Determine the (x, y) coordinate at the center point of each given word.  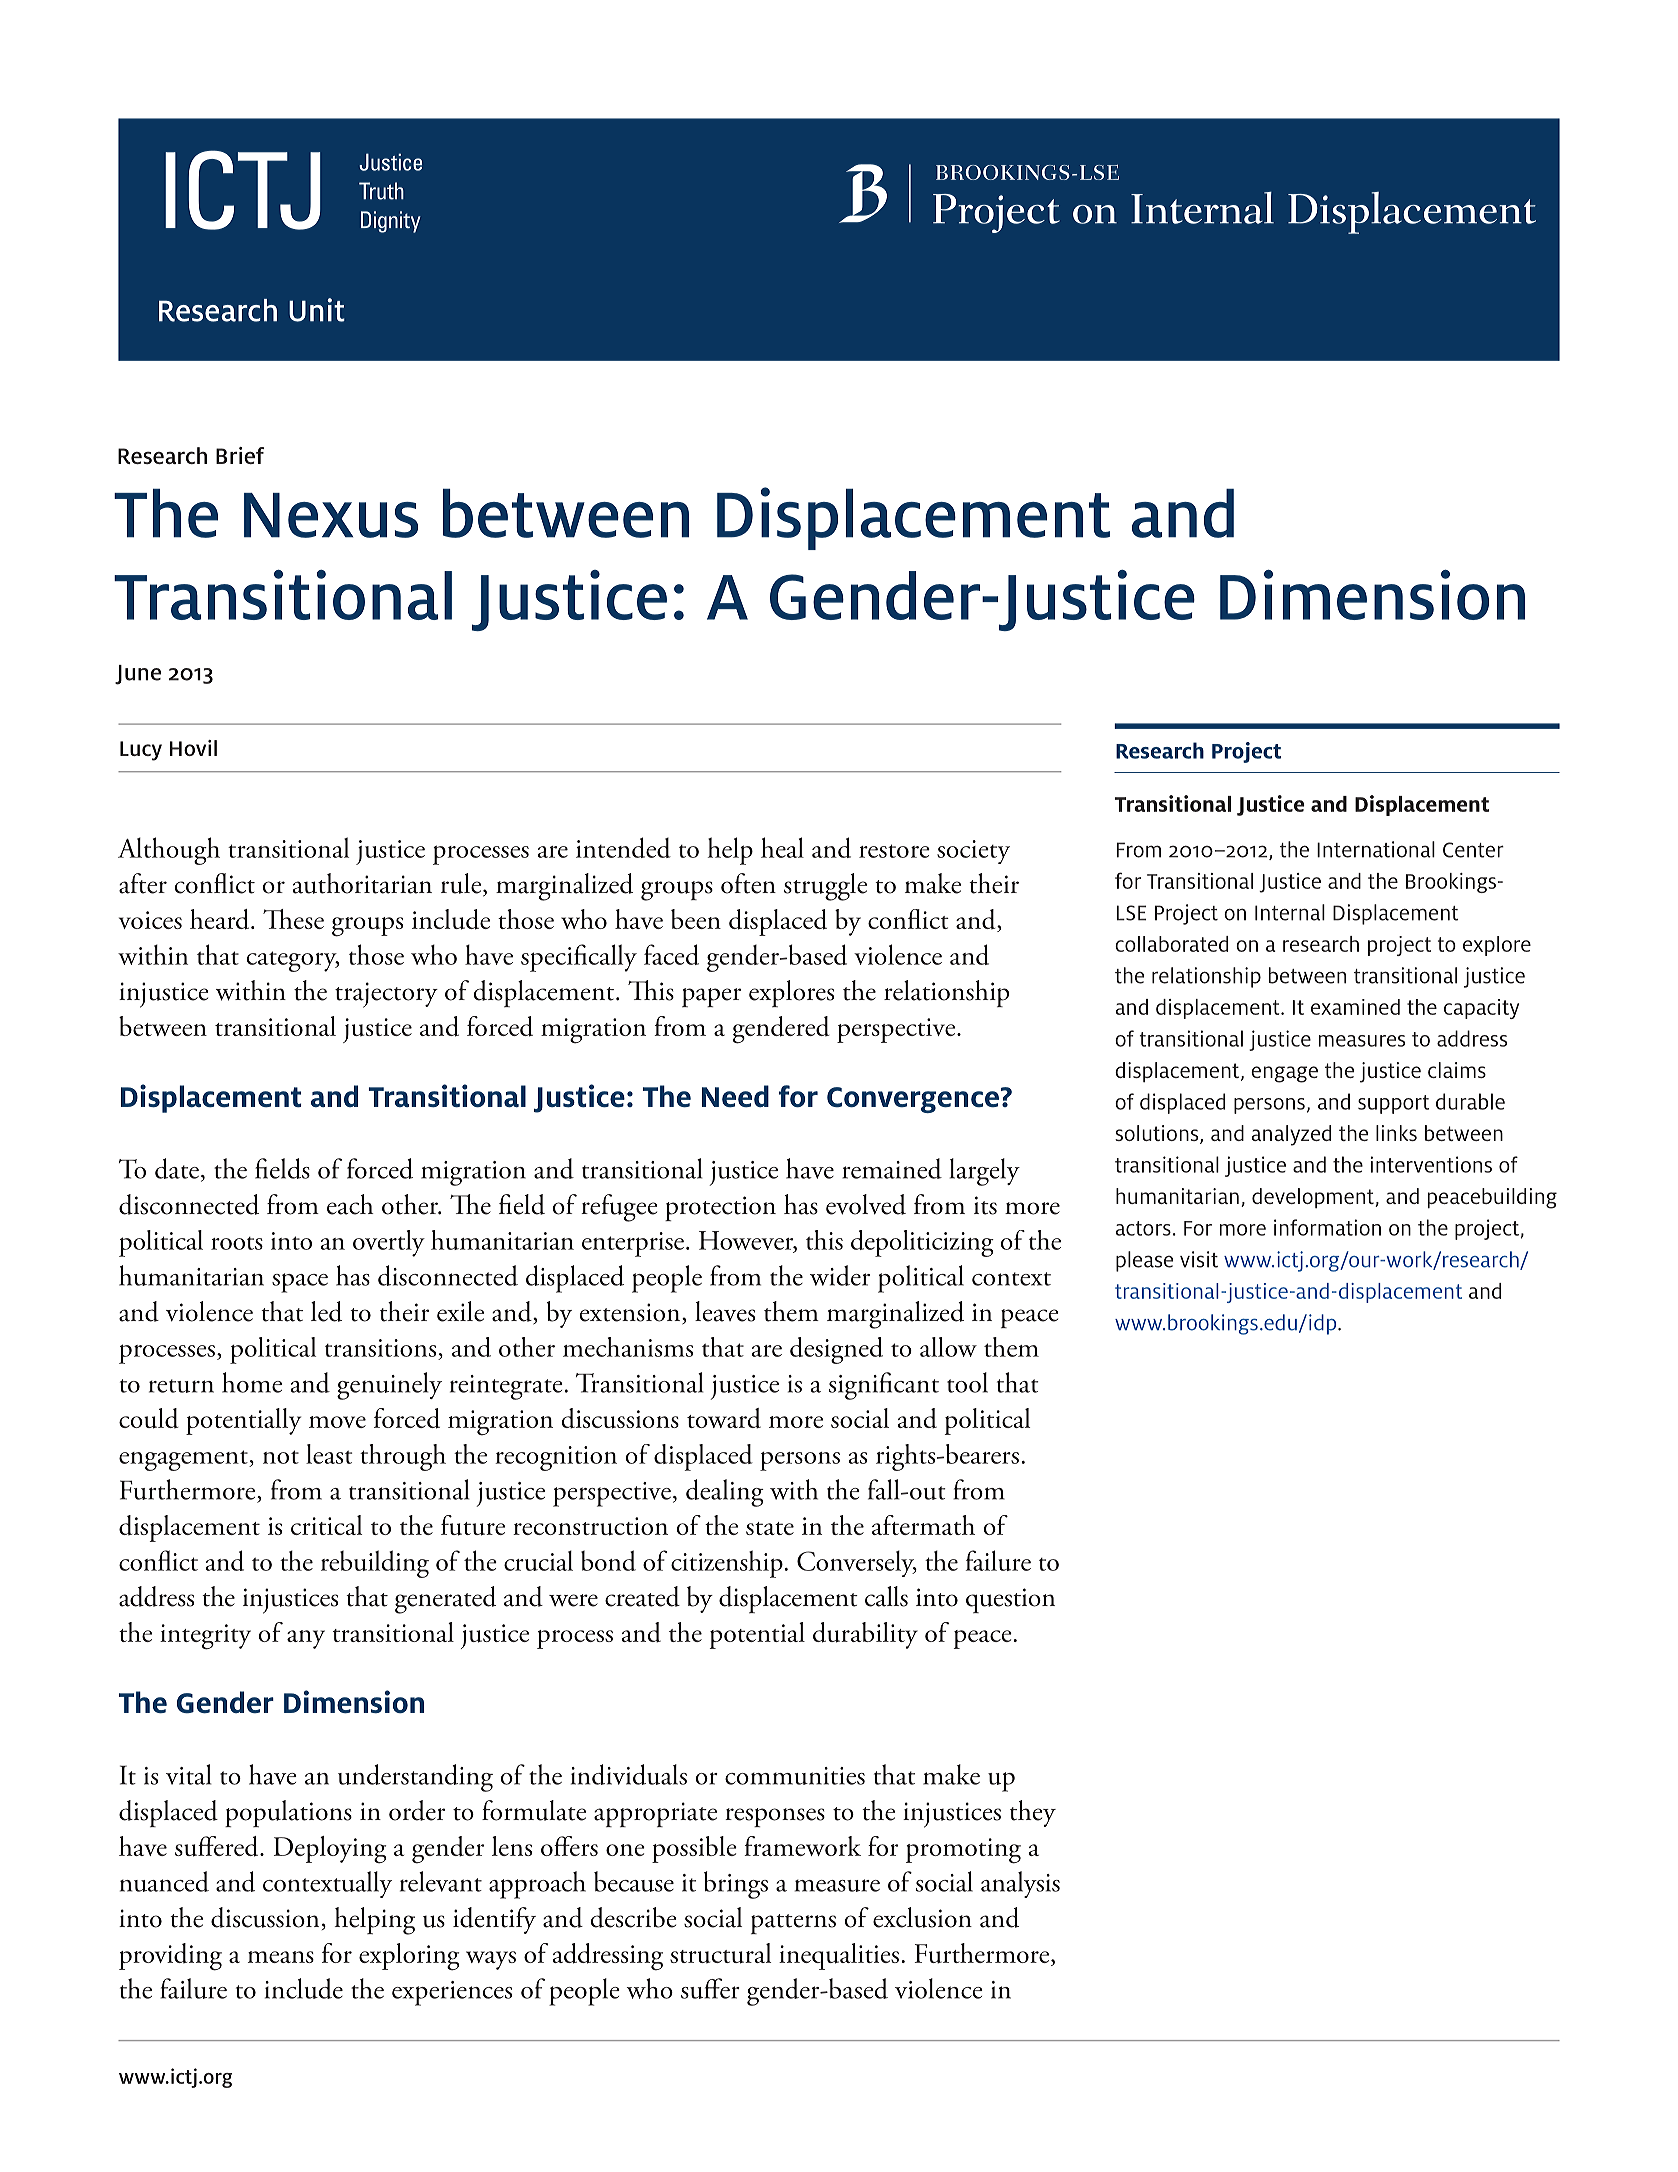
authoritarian (362, 883)
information (1327, 1227)
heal (782, 847)
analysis (1020, 1884)
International (1376, 849)
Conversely (857, 1563)
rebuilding (375, 1564)
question (1010, 1600)
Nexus (331, 515)
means (281, 1957)
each (350, 1204)
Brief (240, 455)
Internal (1290, 912)
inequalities (839, 1956)
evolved (866, 1204)
